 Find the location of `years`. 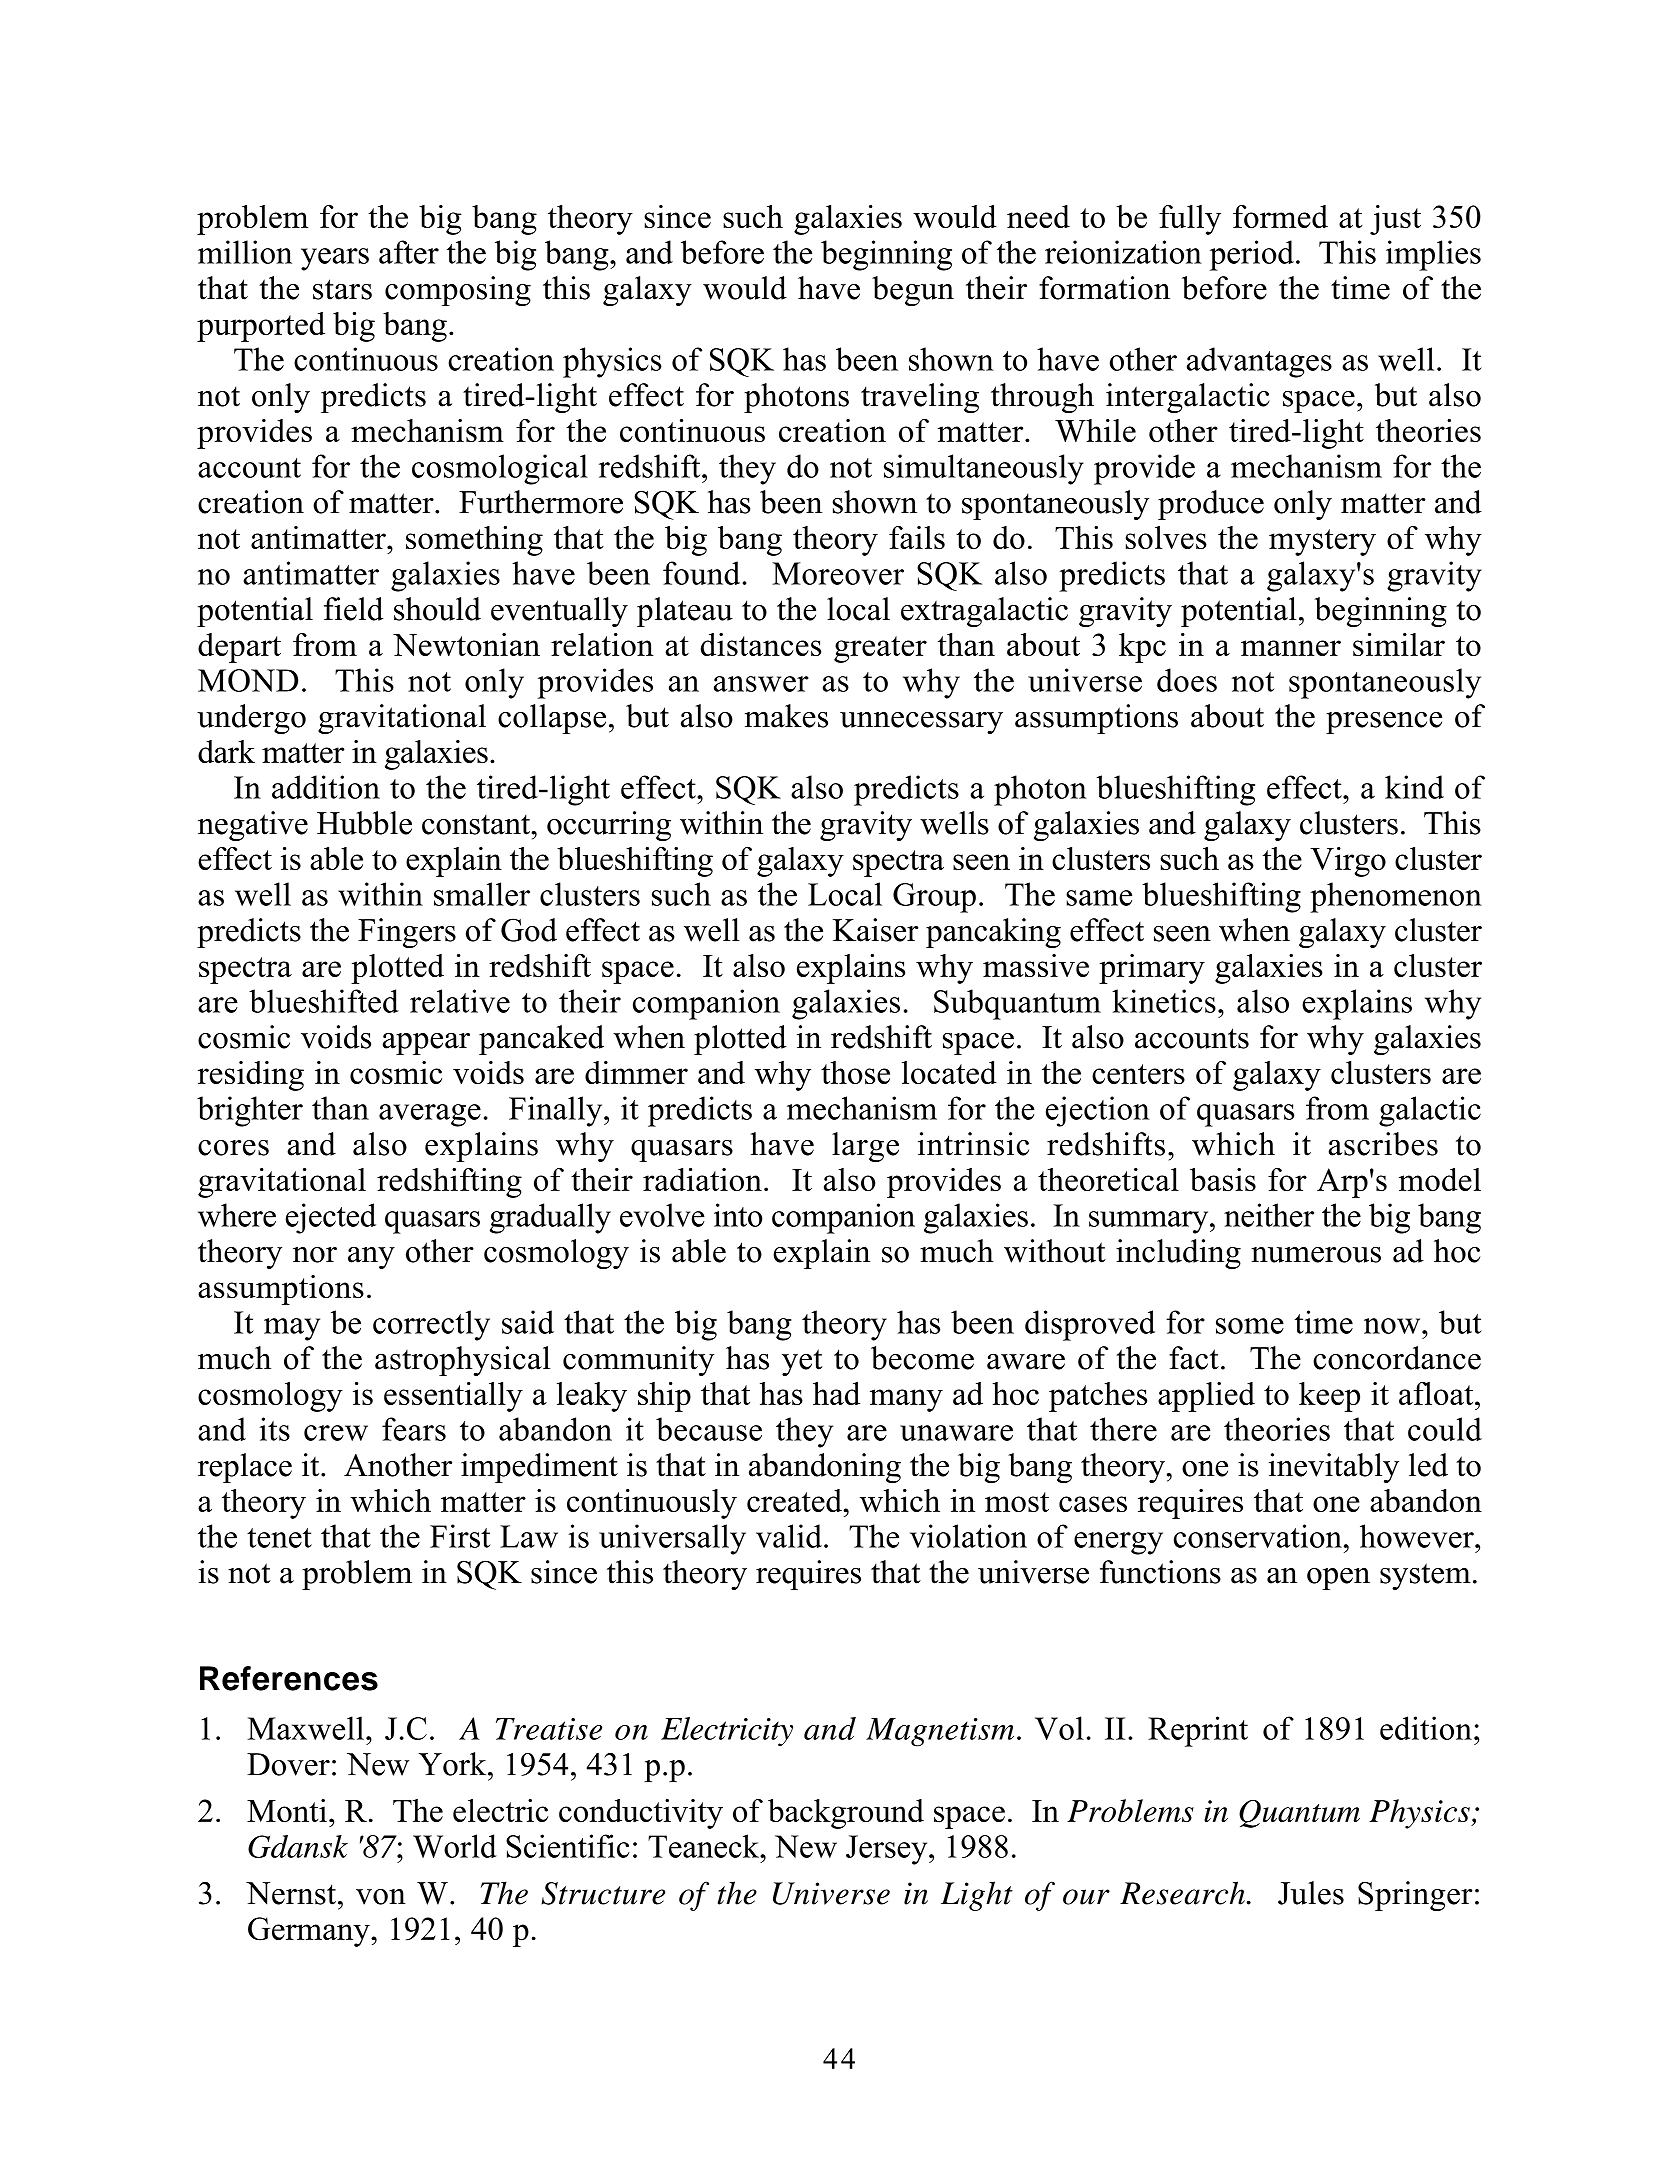

years is located at coordinates (335, 259).
